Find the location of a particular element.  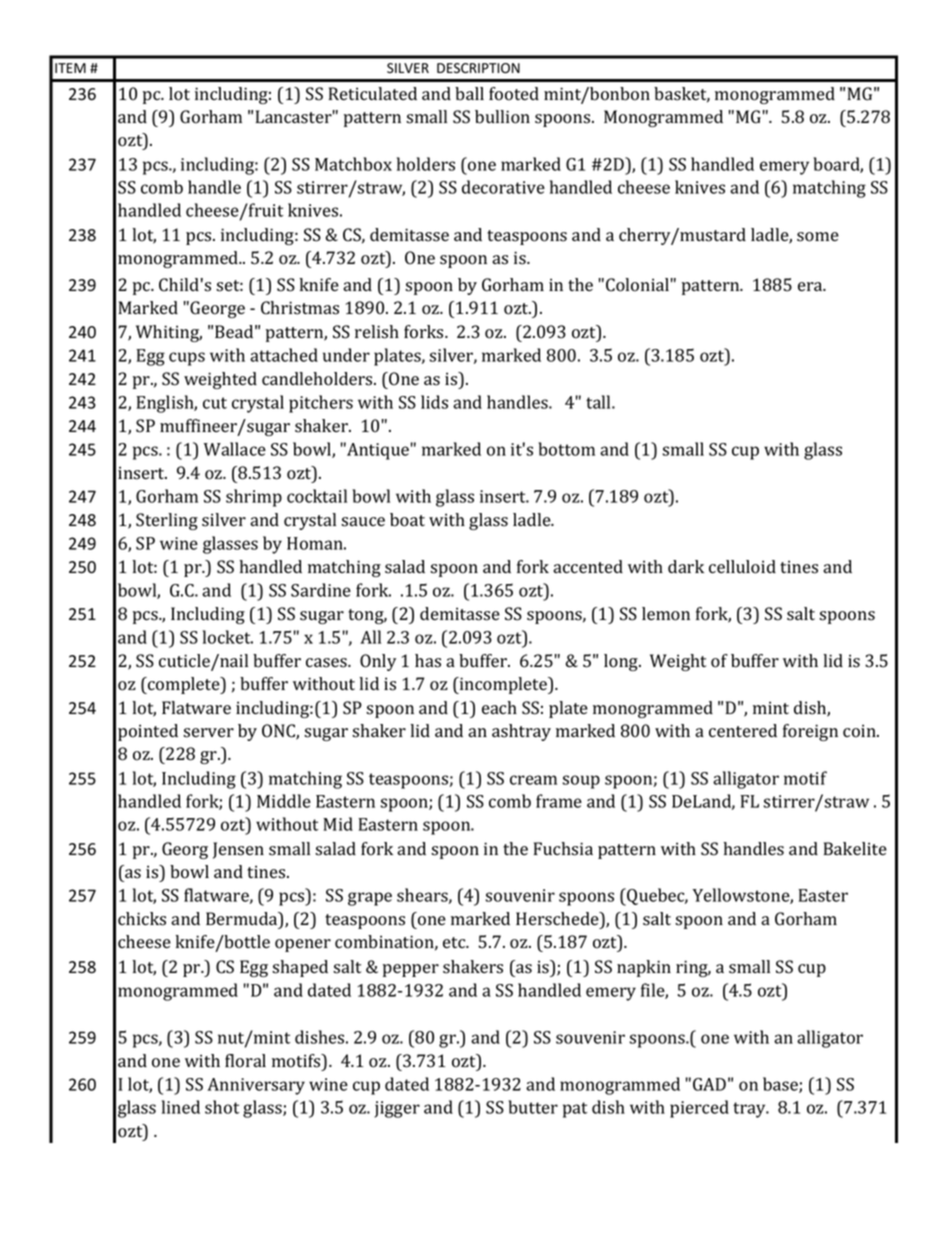

Sterling is located at coordinates (167, 521).
